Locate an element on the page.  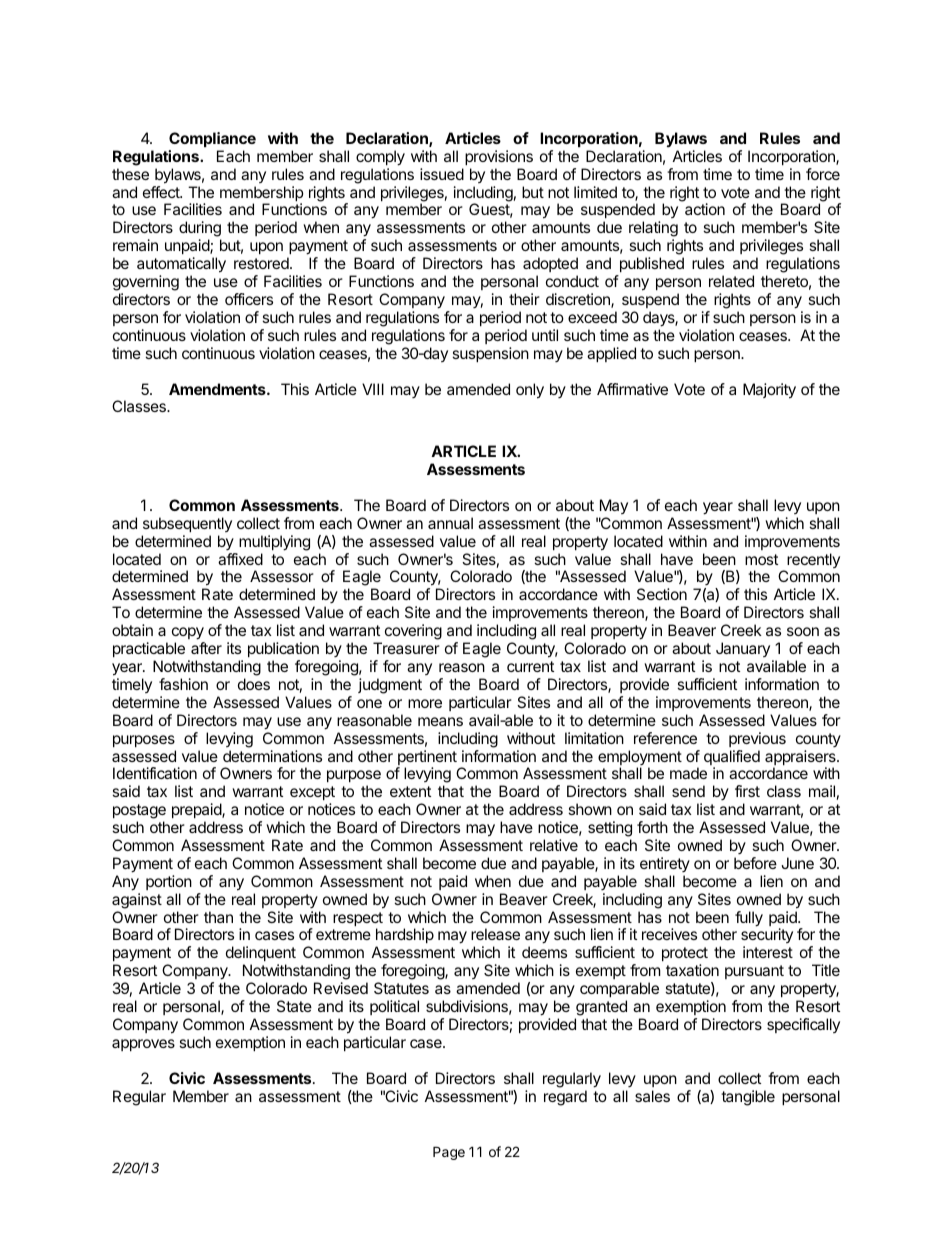
January is located at coordinates (743, 649).
